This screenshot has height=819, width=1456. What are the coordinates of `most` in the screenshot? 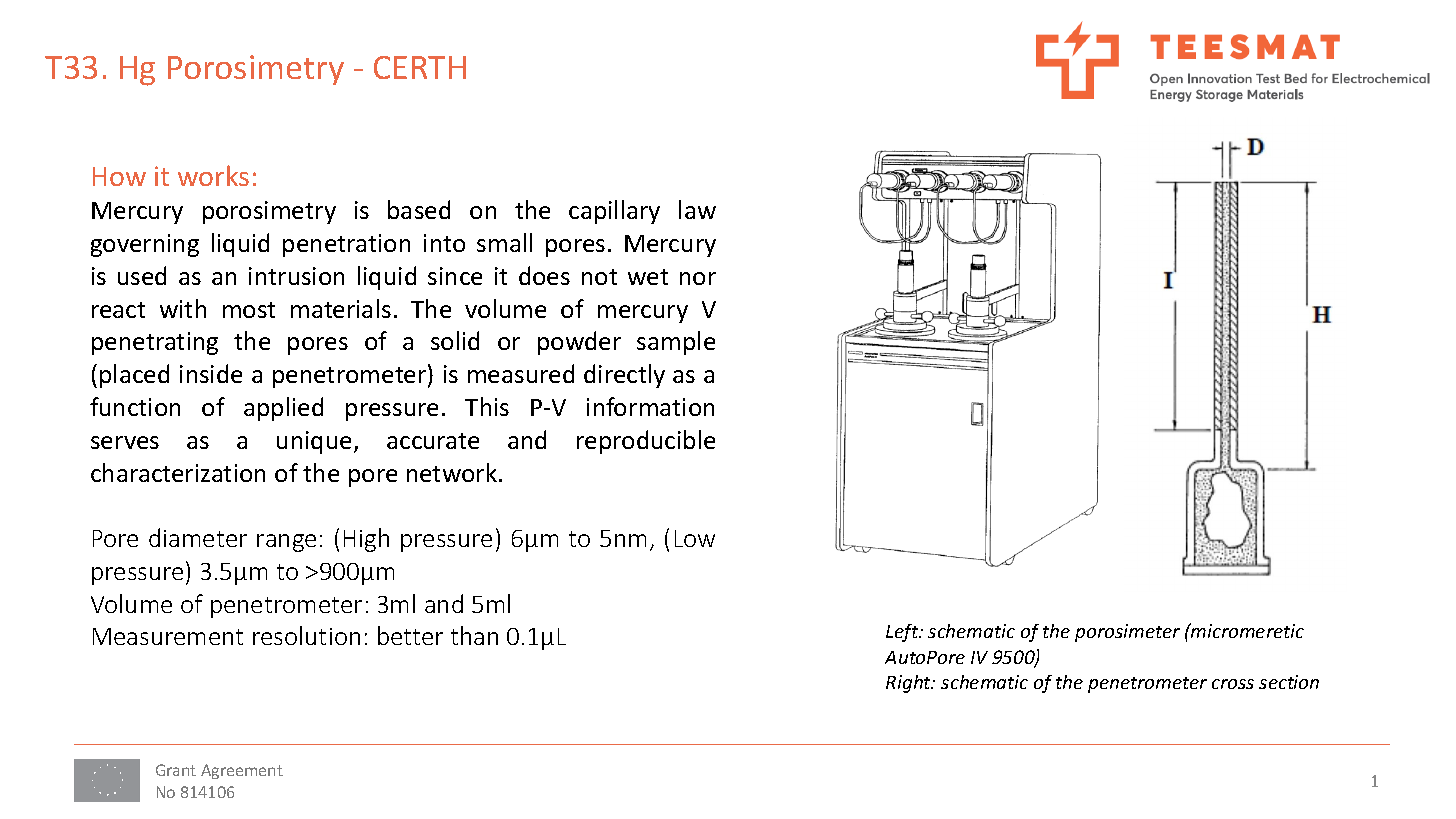 It's located at (249, 310).
